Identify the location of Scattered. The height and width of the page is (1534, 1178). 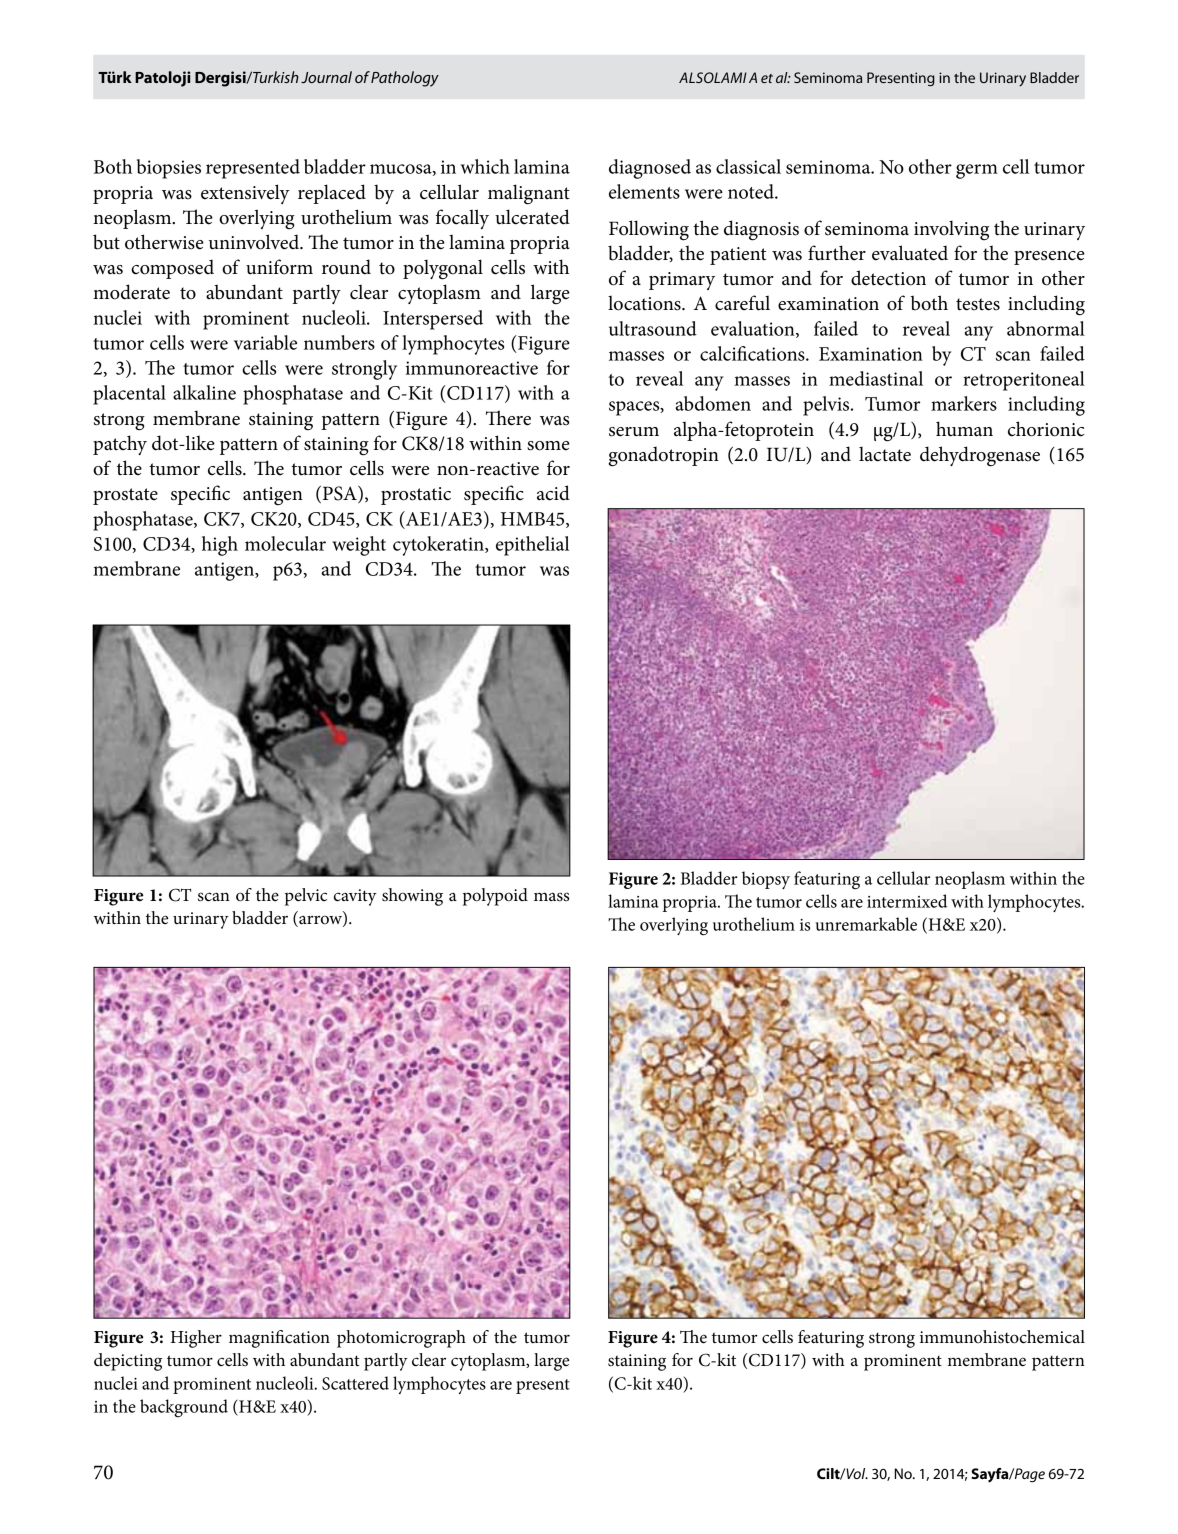
(355, 1383).
